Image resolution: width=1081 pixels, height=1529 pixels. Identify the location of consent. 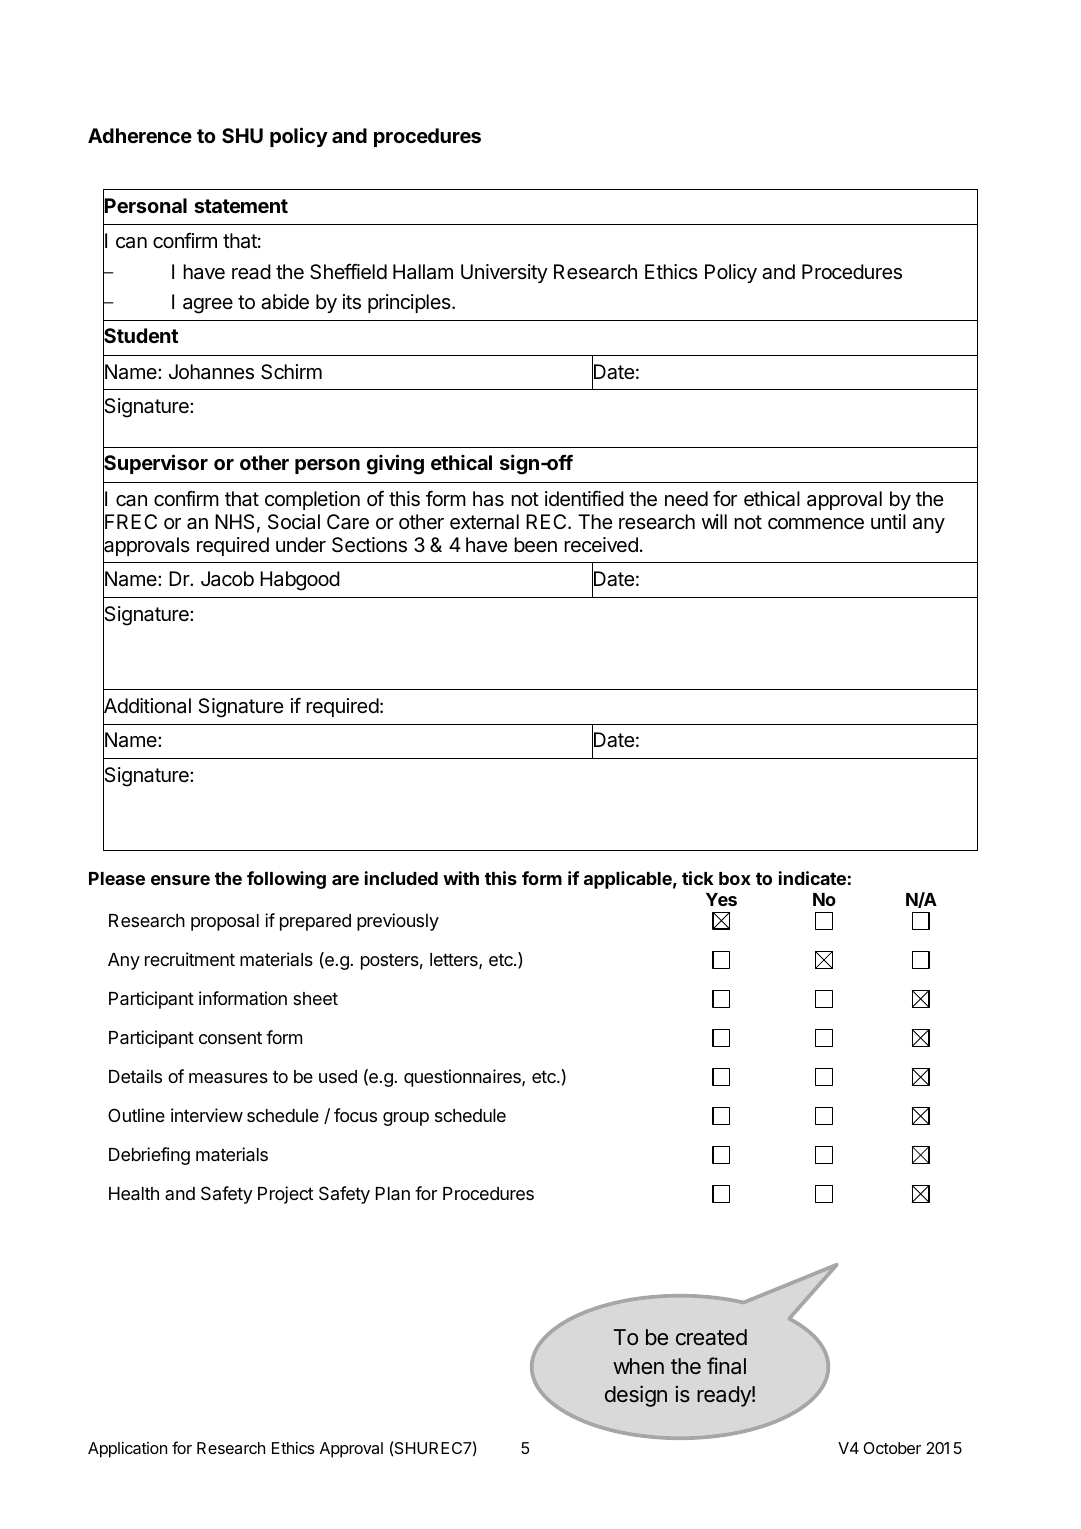
(230, 1038).
